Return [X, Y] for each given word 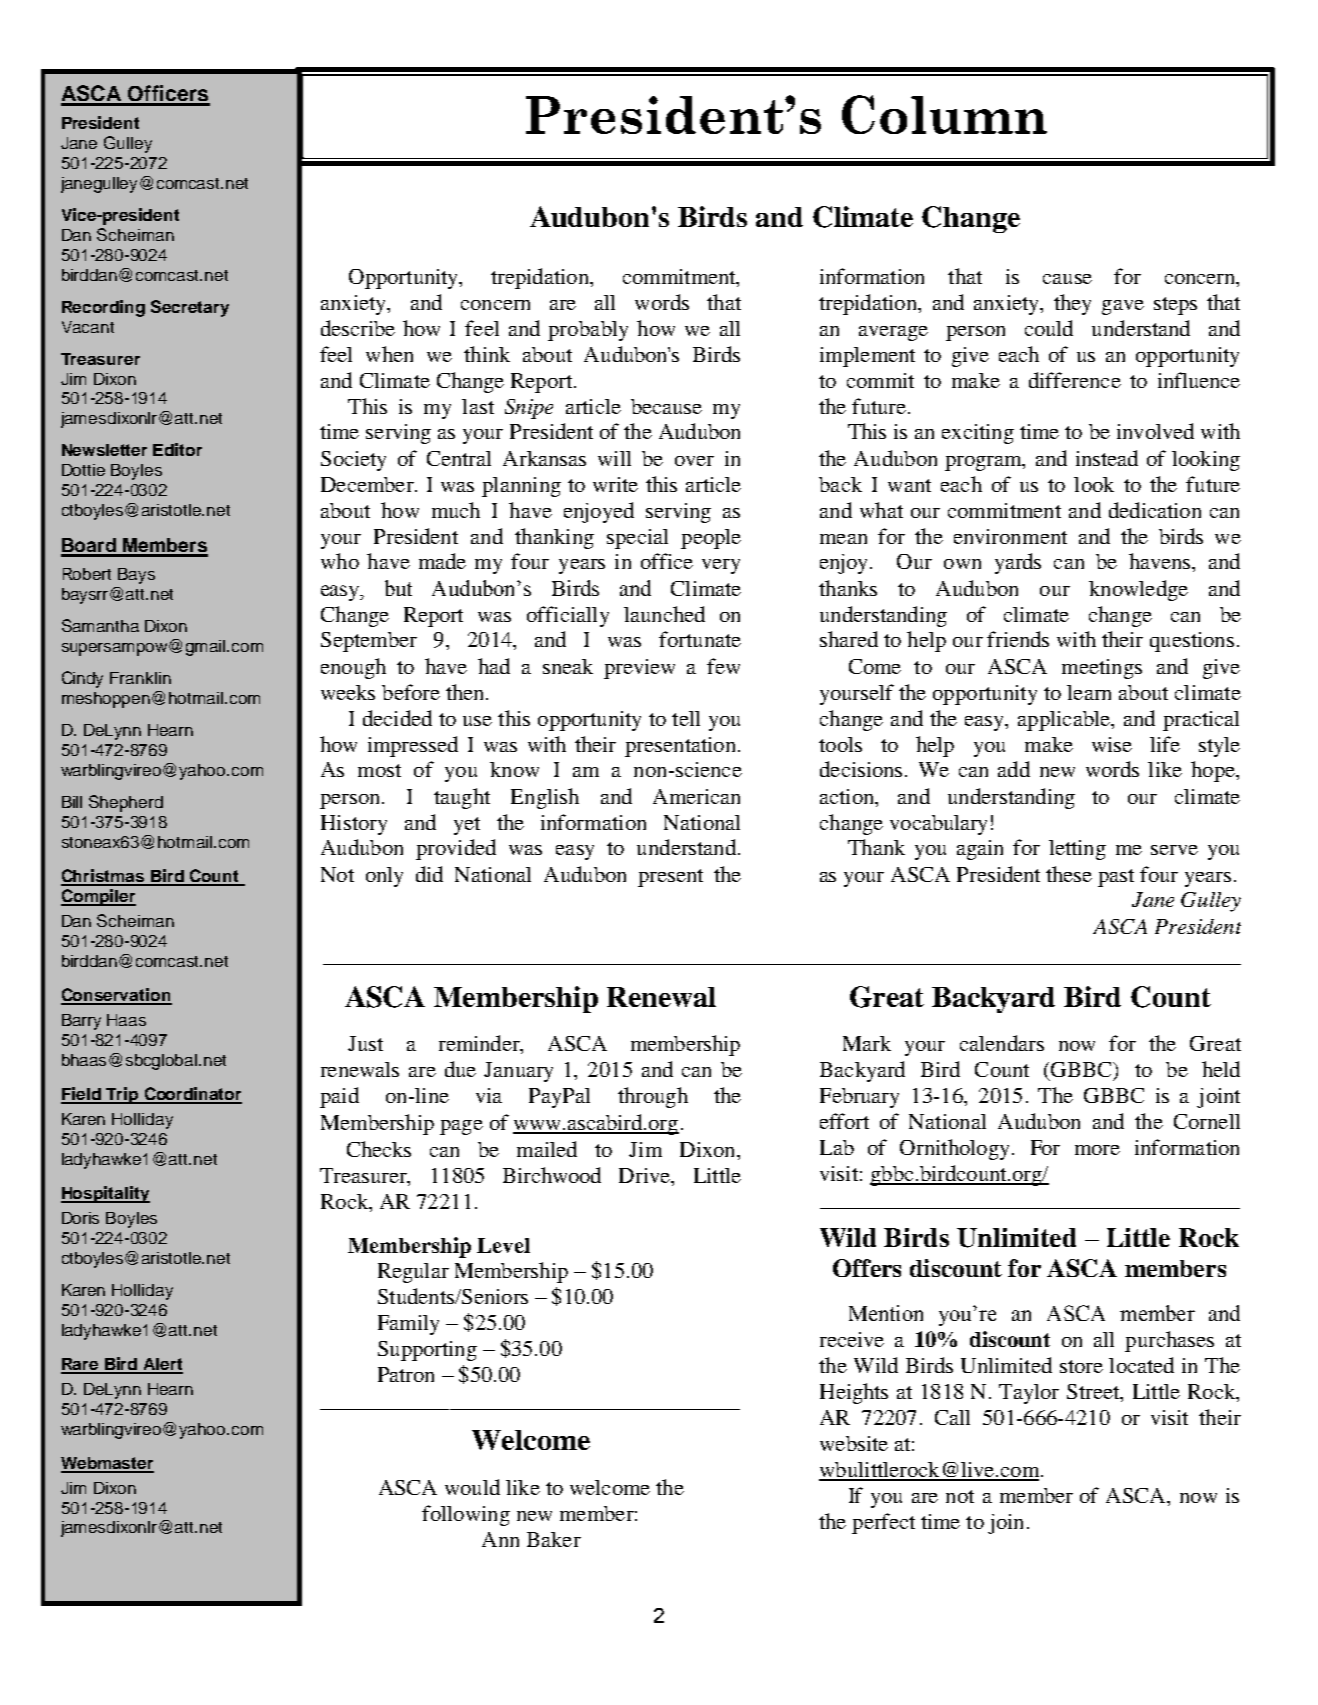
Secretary [190, 308]
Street [1094, 1393]
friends [1018, 639]
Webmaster [107, 1464]
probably [588, 331]
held [1221, 1069]
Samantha [100, 625]
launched [664, 614]
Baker [554, 1539]
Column [944, 114]
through [653, 1097]
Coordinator [192, 1095]
